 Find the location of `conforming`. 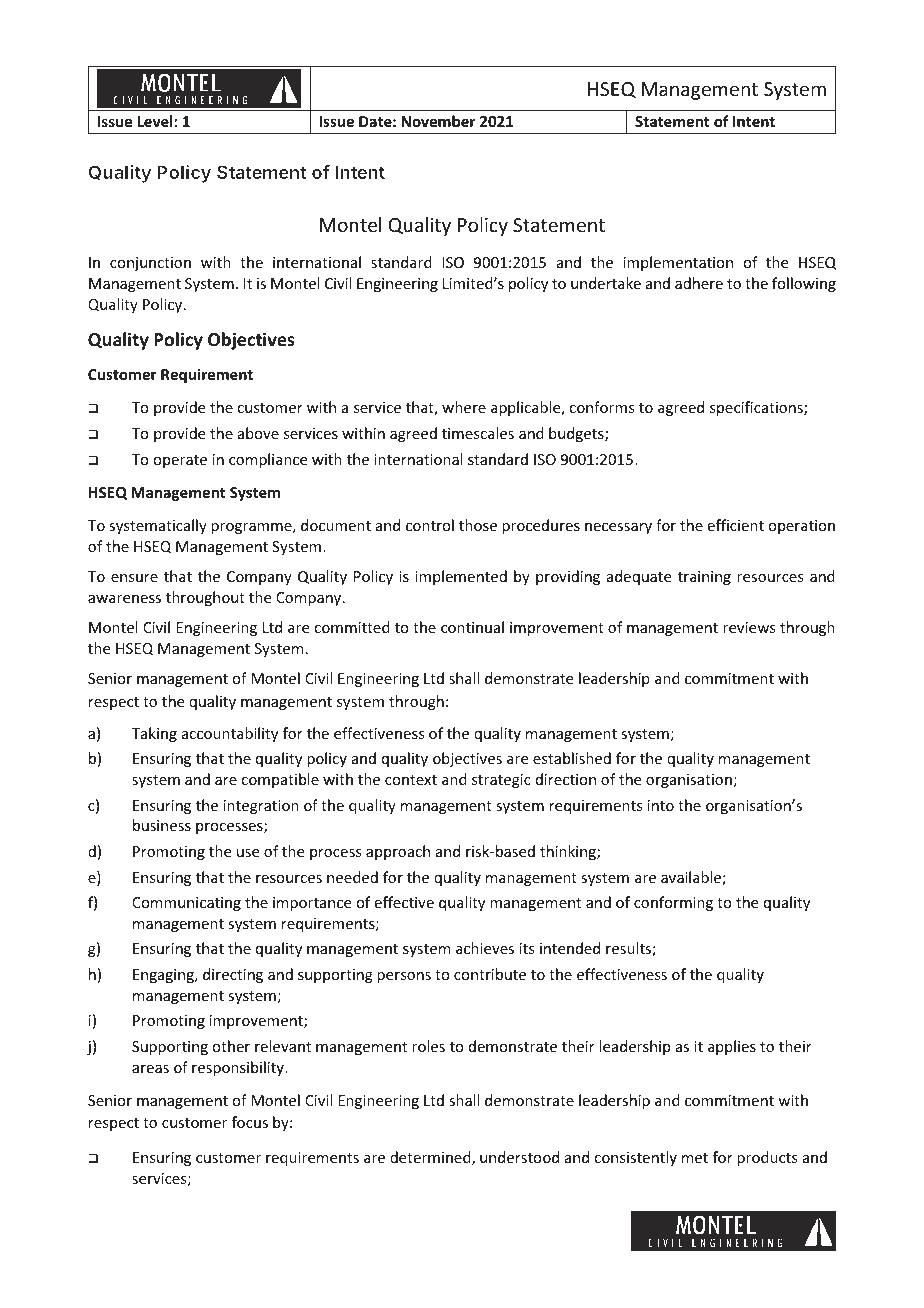

conforming is located at coordinates (673, 903).
